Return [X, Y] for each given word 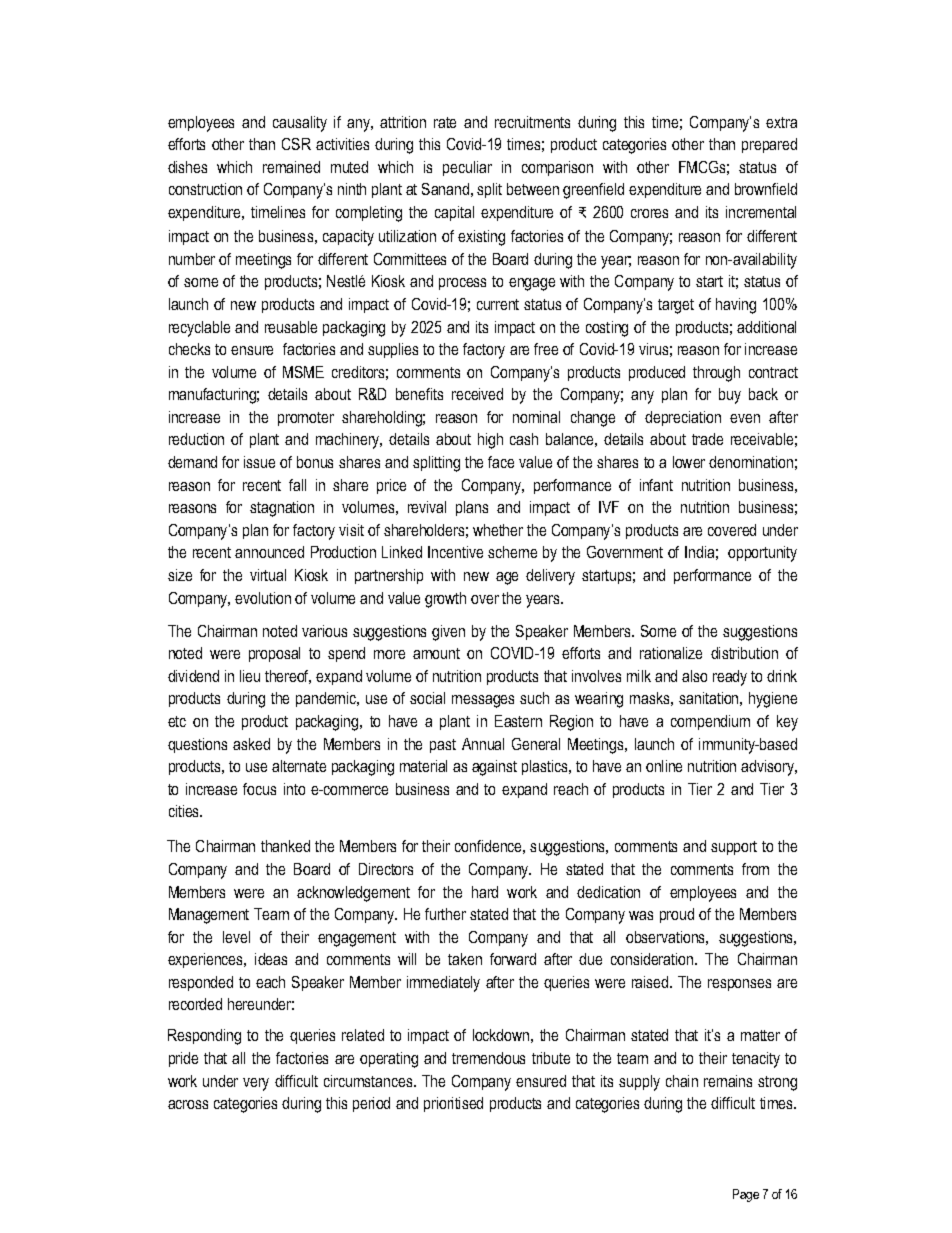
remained [291, 167]
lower [689, 462]
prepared [769, 145]
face [501, 462]
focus [259, 789]
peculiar [467, 168]
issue [259, 462]
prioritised [453, 1104]
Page [746, 1195]
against [494, 768]
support [734, 848]
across [188, 1104]
